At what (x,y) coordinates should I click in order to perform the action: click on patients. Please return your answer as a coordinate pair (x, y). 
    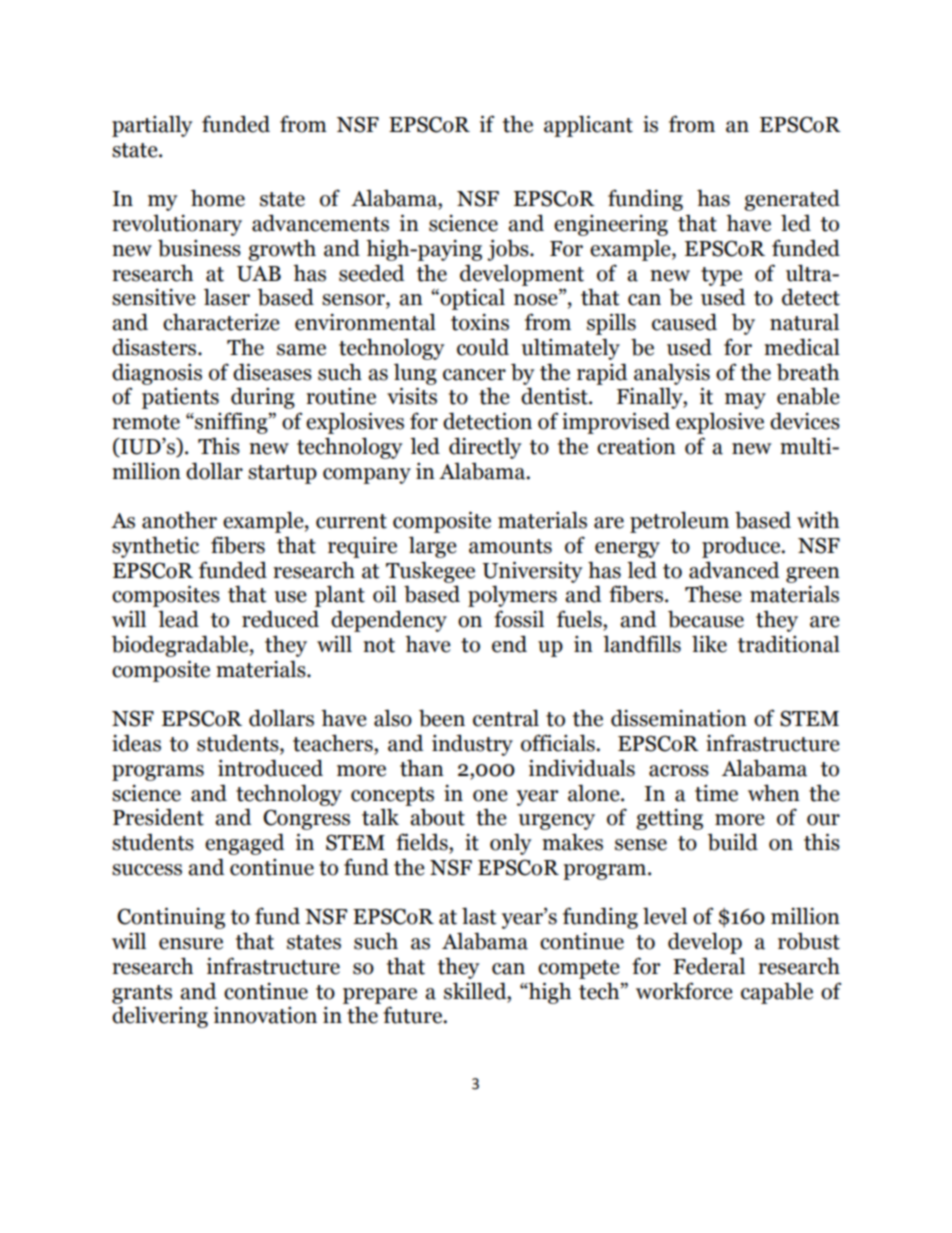
    Looking at the image, I should click on (180, 398).
